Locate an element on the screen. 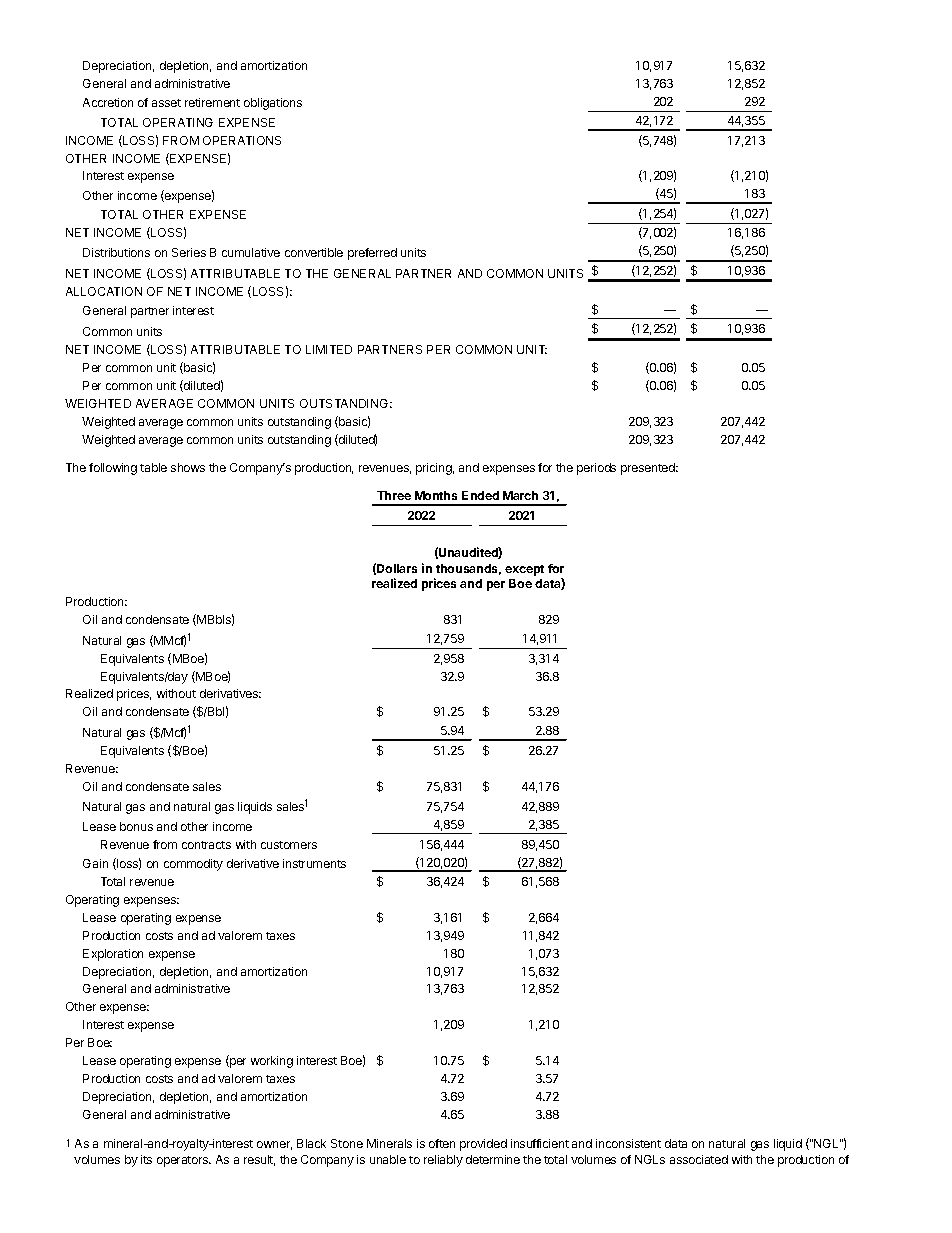  obligations is located at coordinates (273, 104).
